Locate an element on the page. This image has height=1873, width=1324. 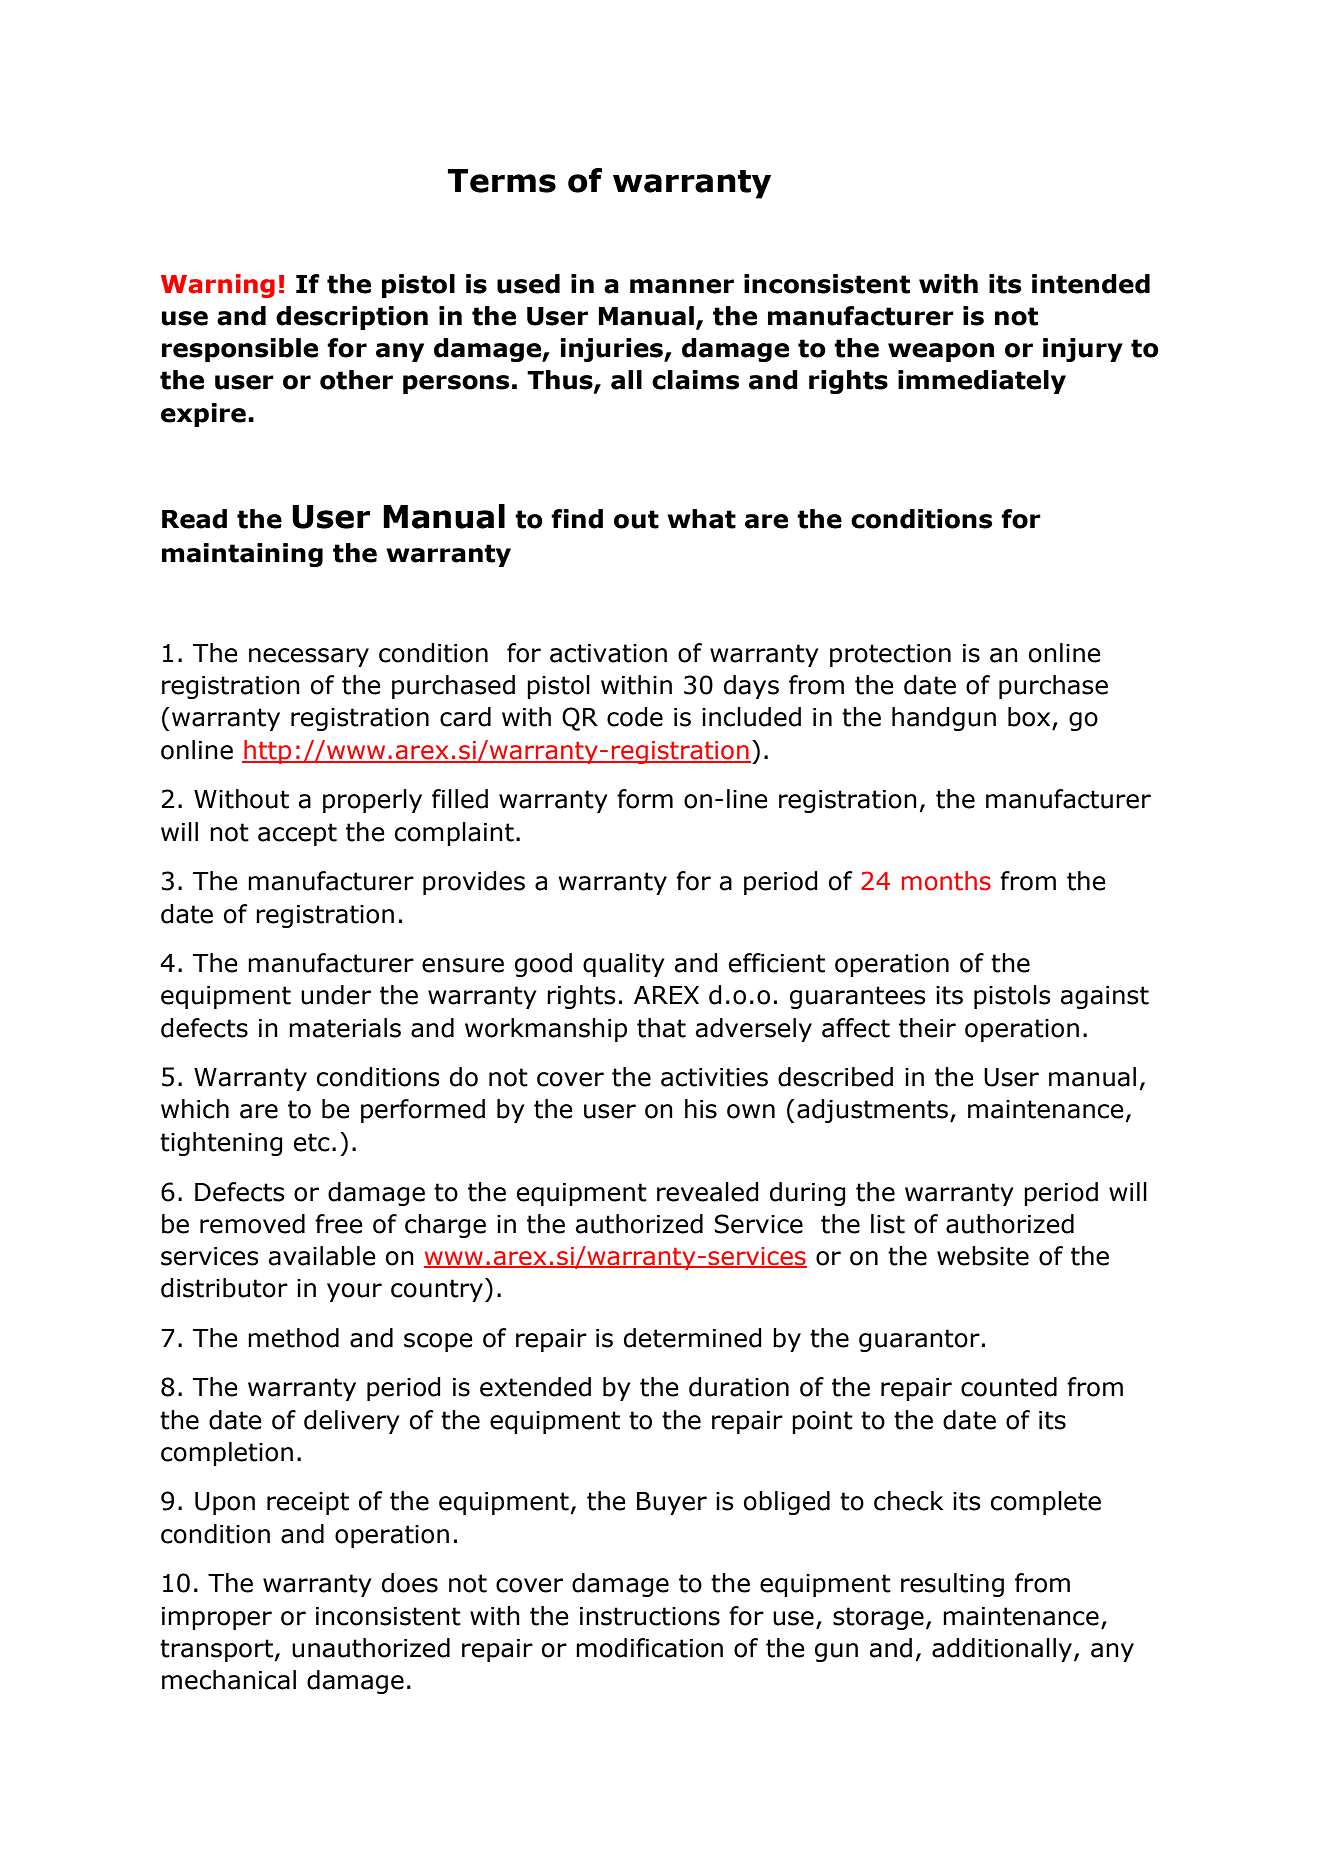
available is located at coordinates (322, 1256).
